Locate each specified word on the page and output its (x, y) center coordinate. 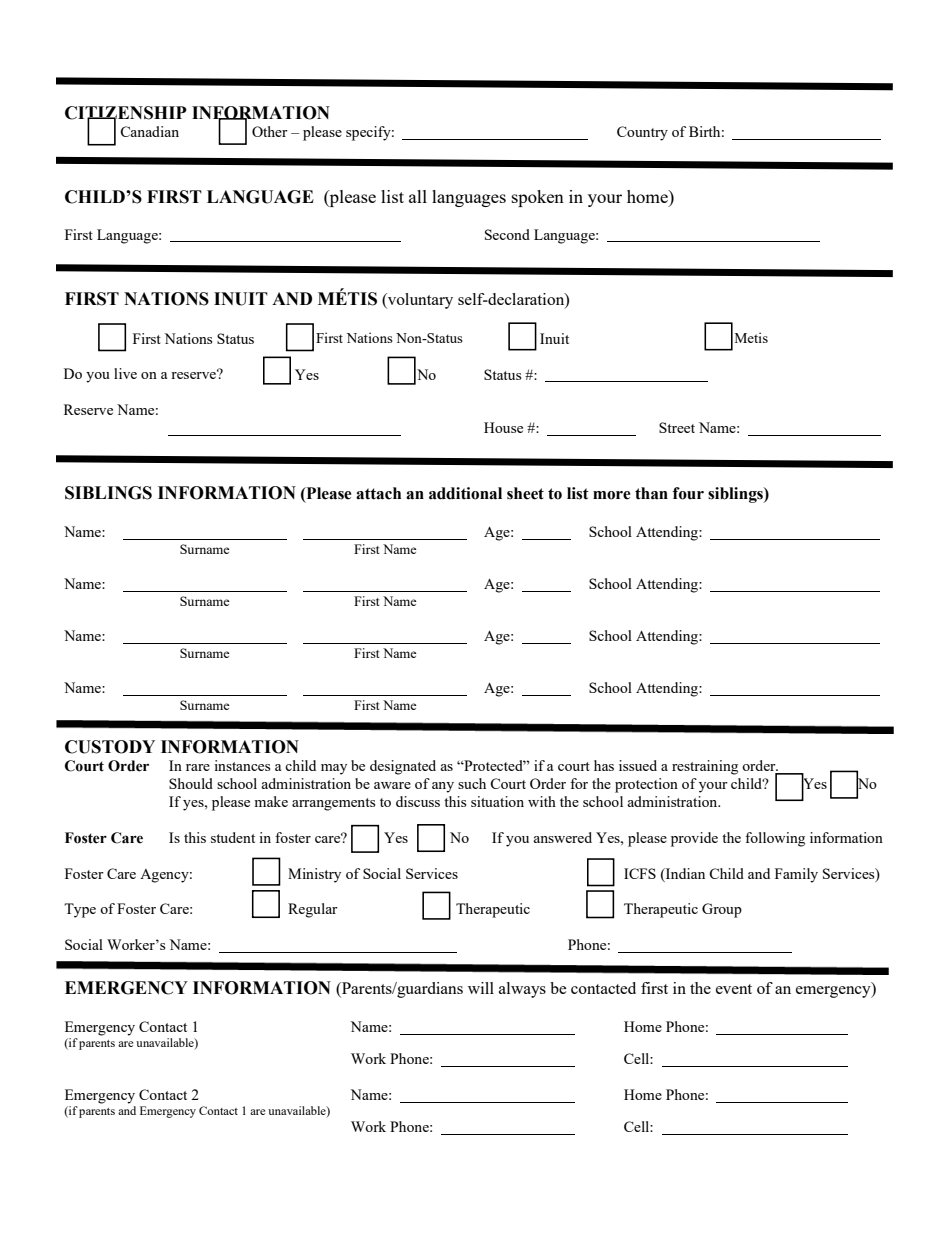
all (418, 196)
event (734, 989)
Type (80, 910)
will (481, 988)
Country (642, 133)
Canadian (149, 131)
